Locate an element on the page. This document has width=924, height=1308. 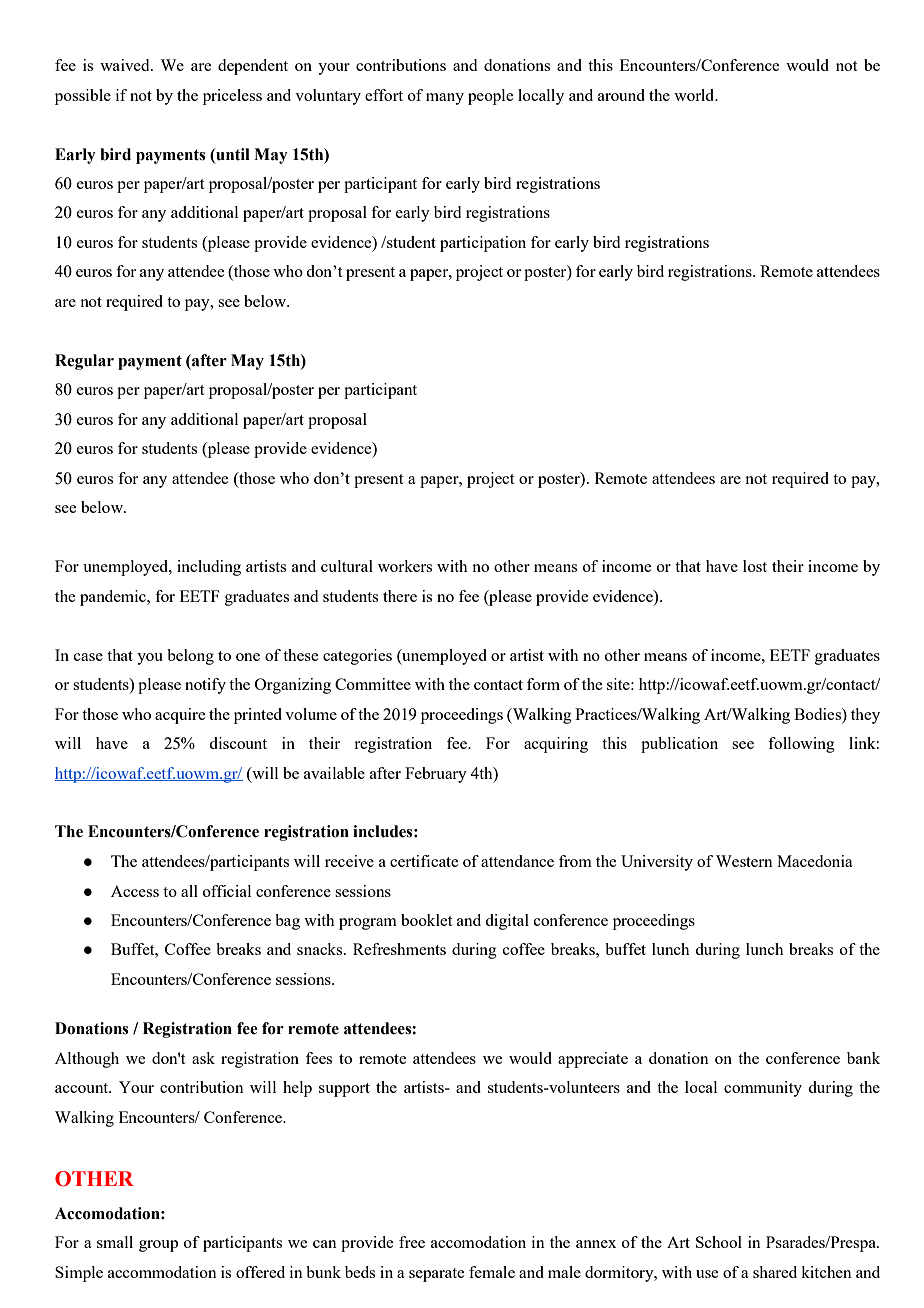
group is located at coordinates (158, 1246).
